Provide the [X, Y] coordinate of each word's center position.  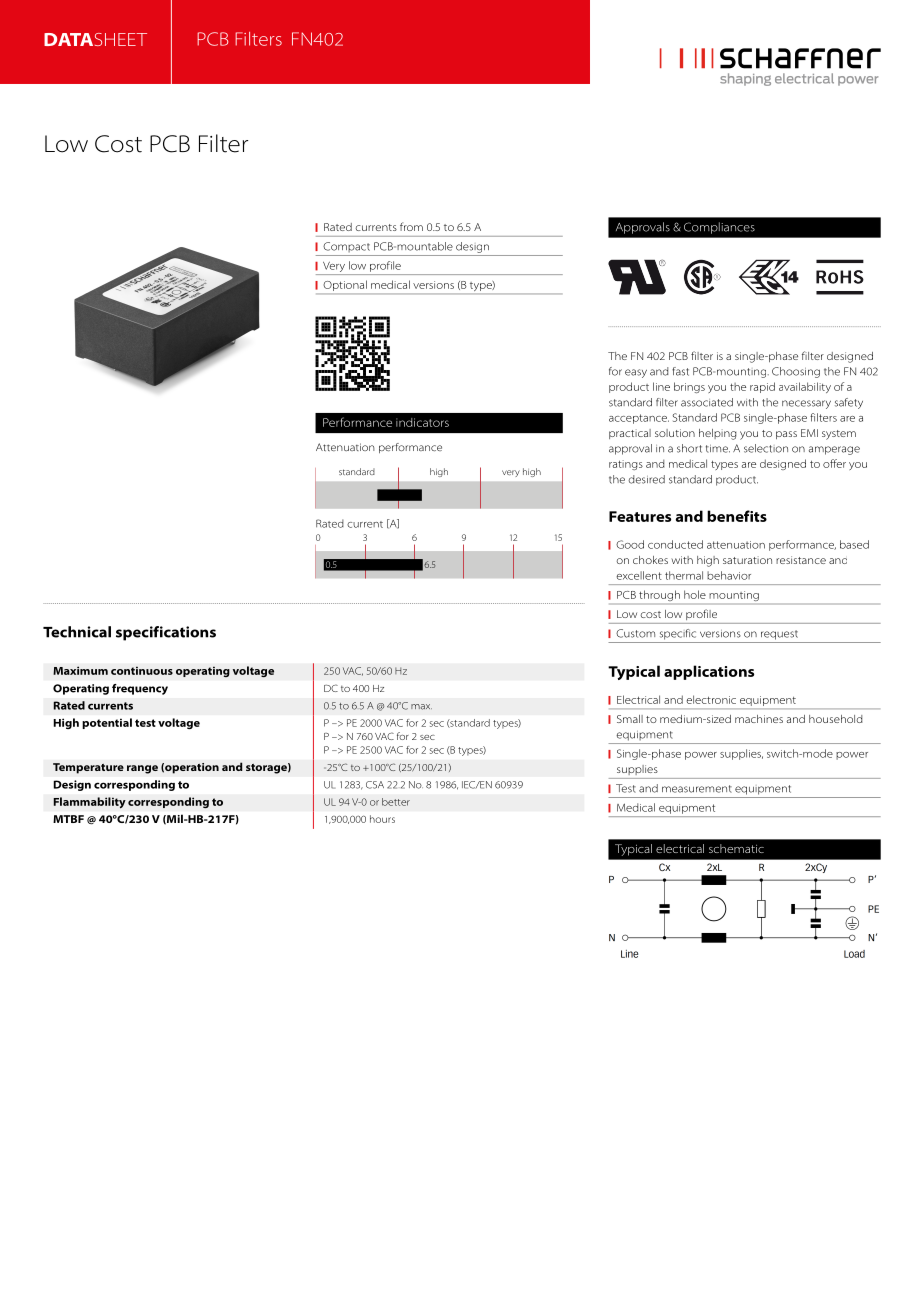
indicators [422, 422]
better [396, 802]
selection [766, 448]
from [411, 226]
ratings [626, 465]
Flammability [89, 803]
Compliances [719, 228]
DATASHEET [95, 39]
